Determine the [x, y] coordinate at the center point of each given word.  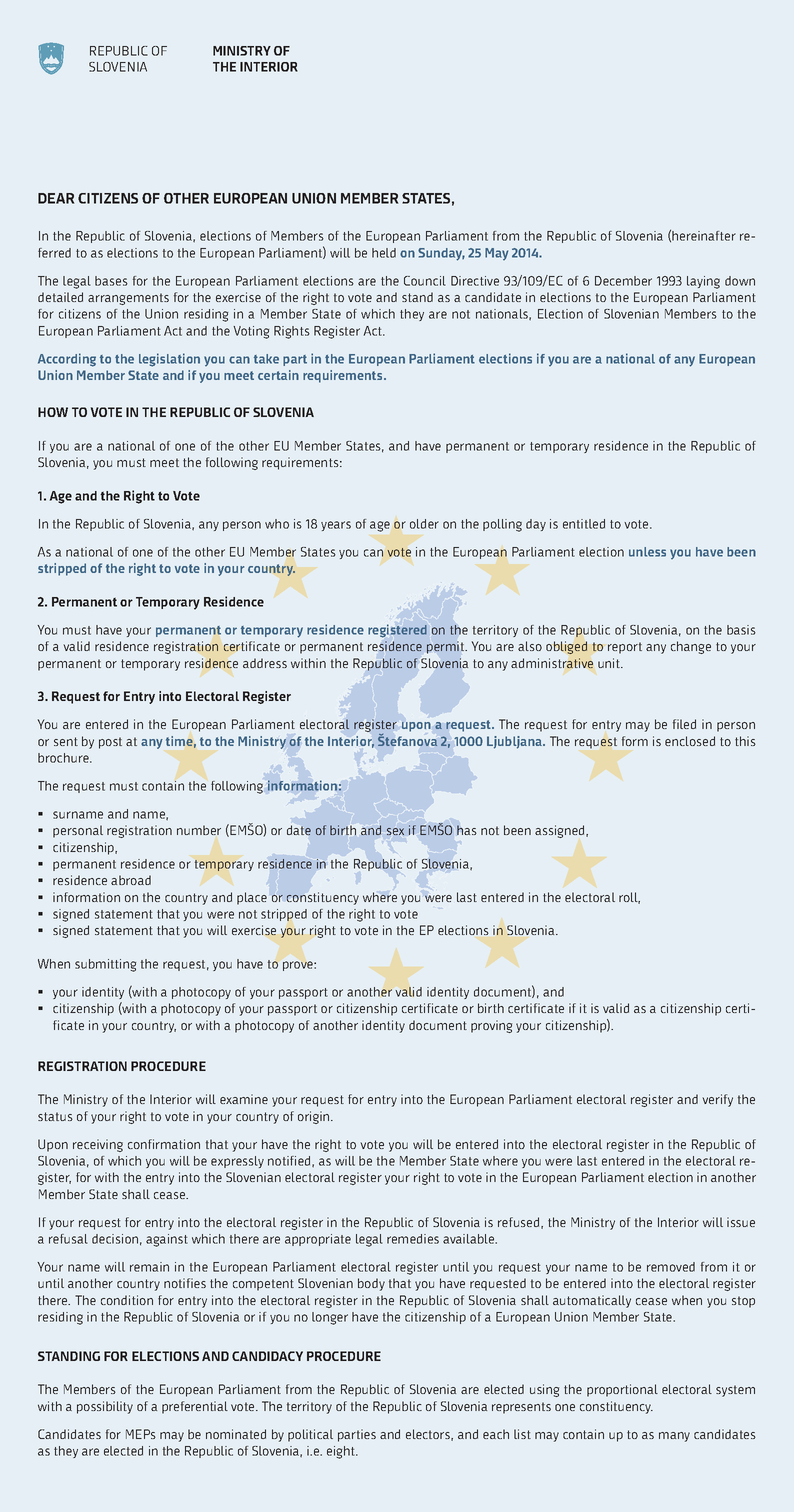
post [110, 743]
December [623, 281]
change [691, 647]
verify [717, 1100]
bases [111, 281]
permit [447, 647]
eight [342, 1452]
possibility [105, 1407]
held [384, 253]
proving [491, 1026]
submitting [105, 965]
